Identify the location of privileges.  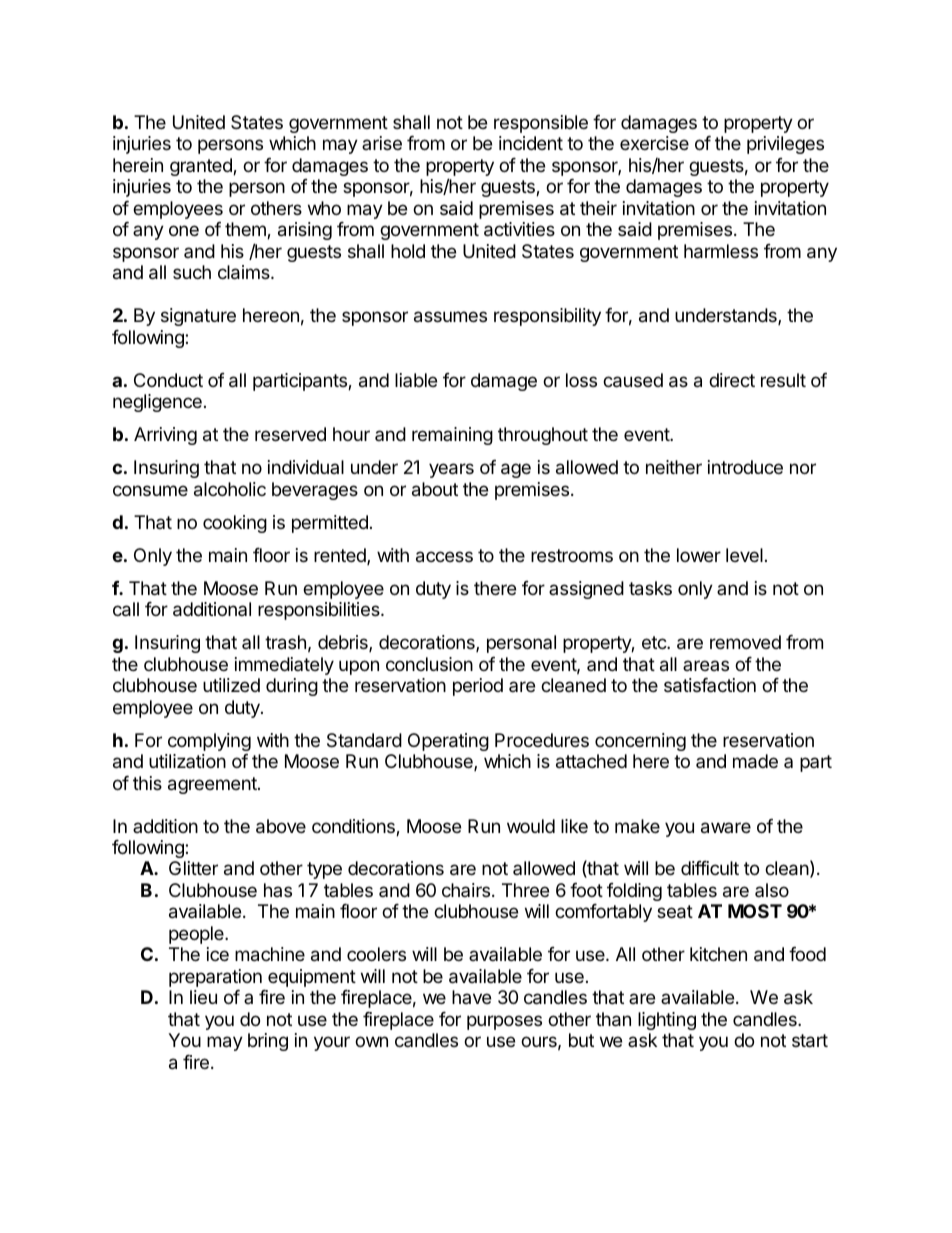
(785, 145).
